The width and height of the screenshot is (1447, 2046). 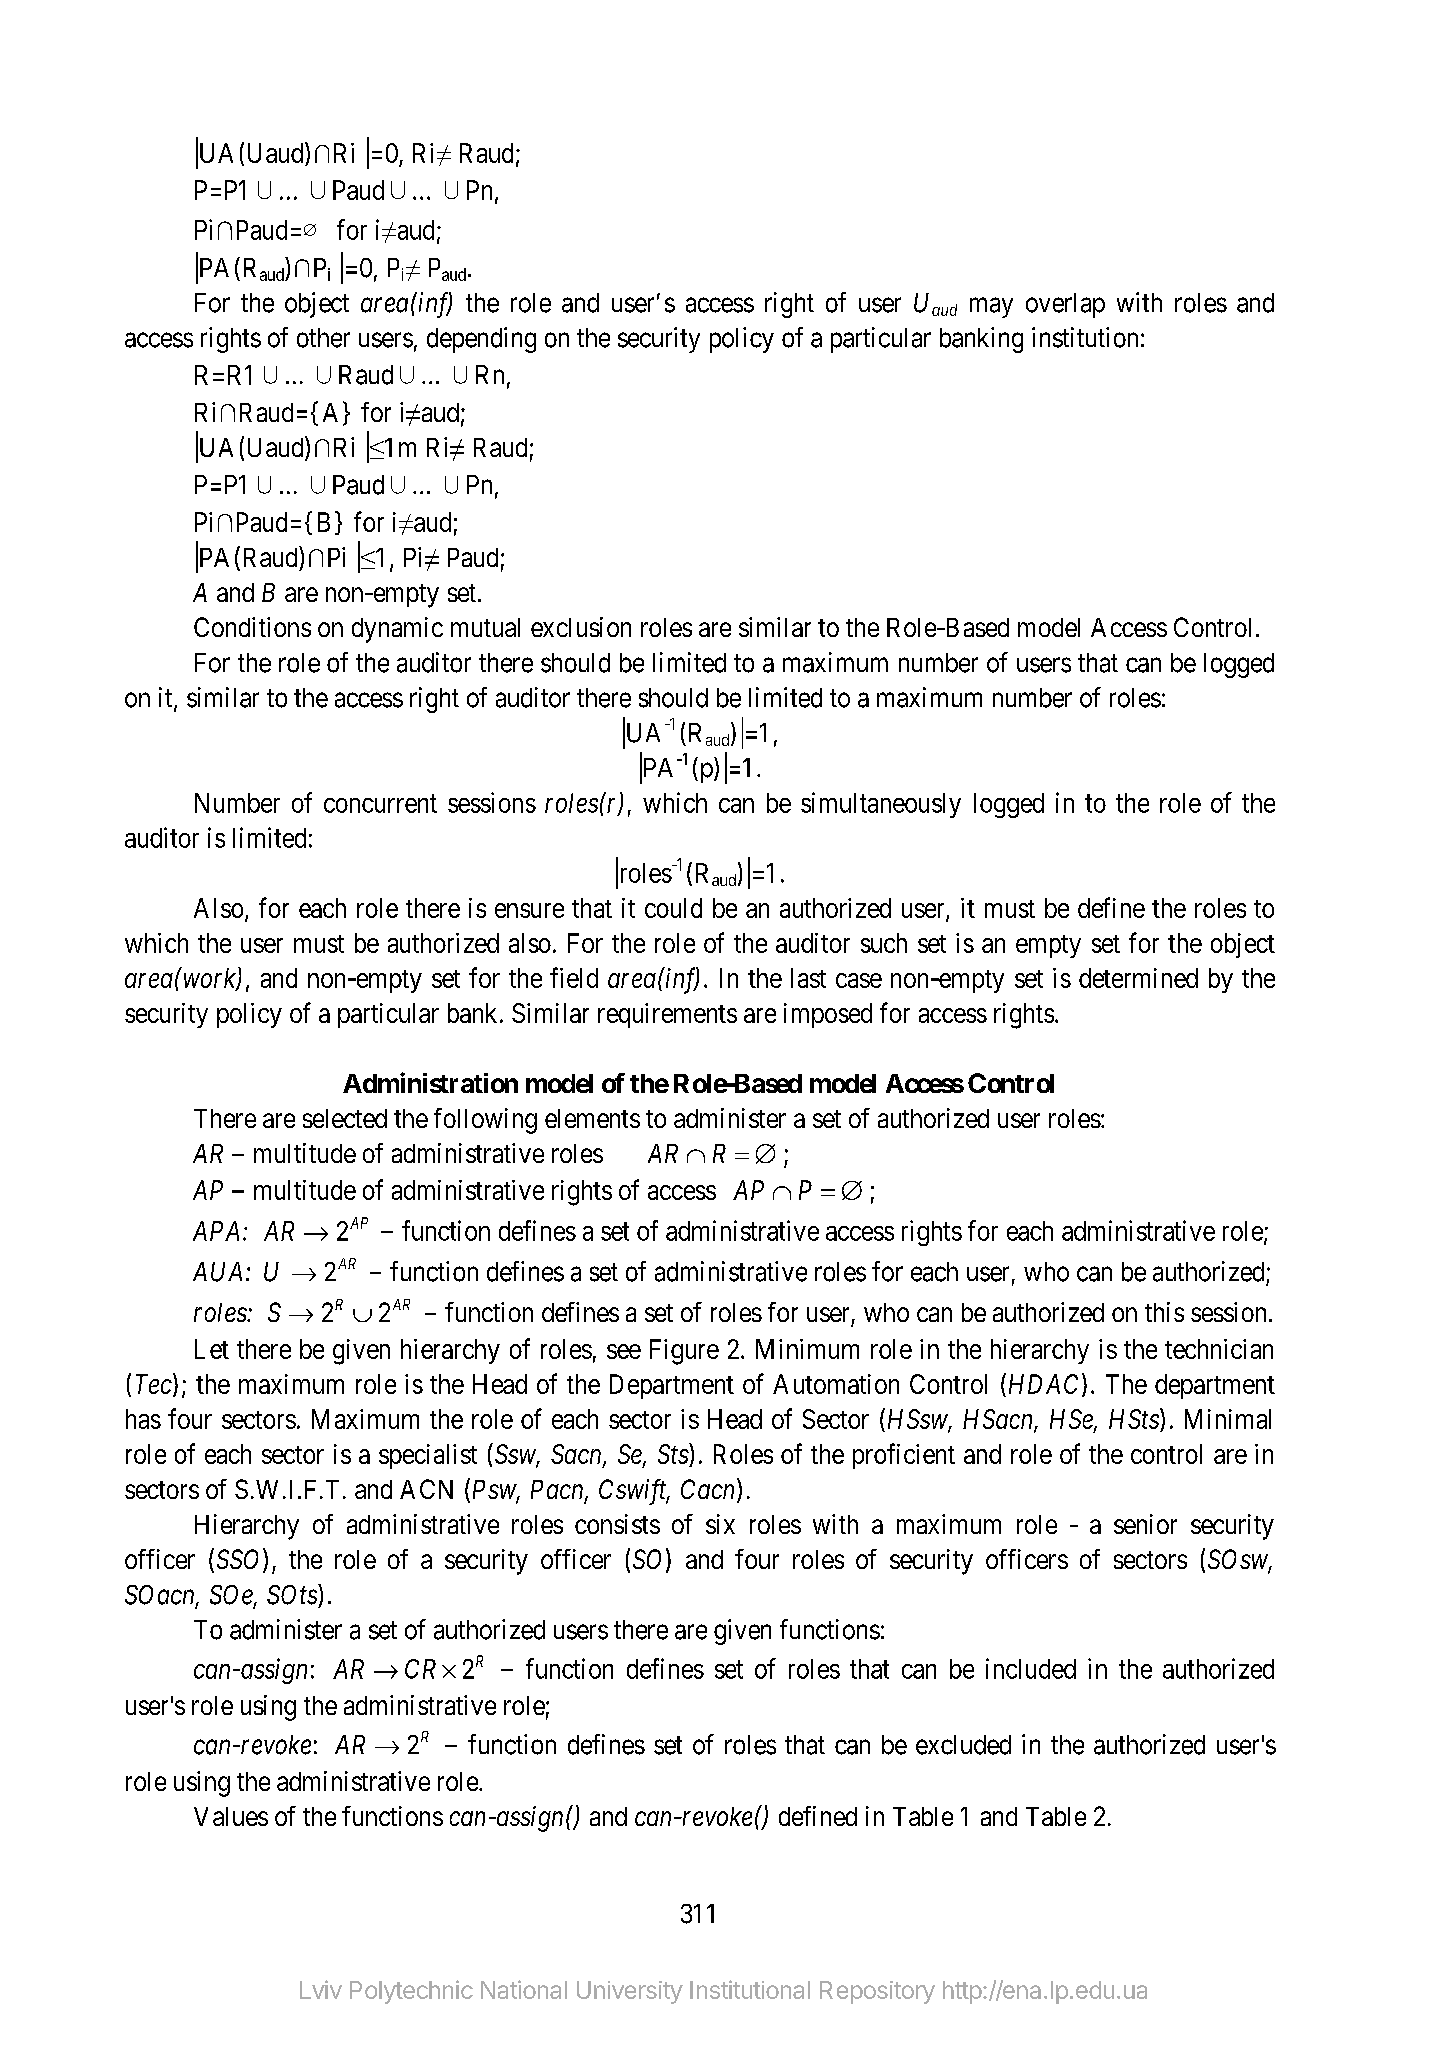 What do you see at coordinates (481, 340) in the screenshot?
I see `depending` at bounding box center [481, 340].
